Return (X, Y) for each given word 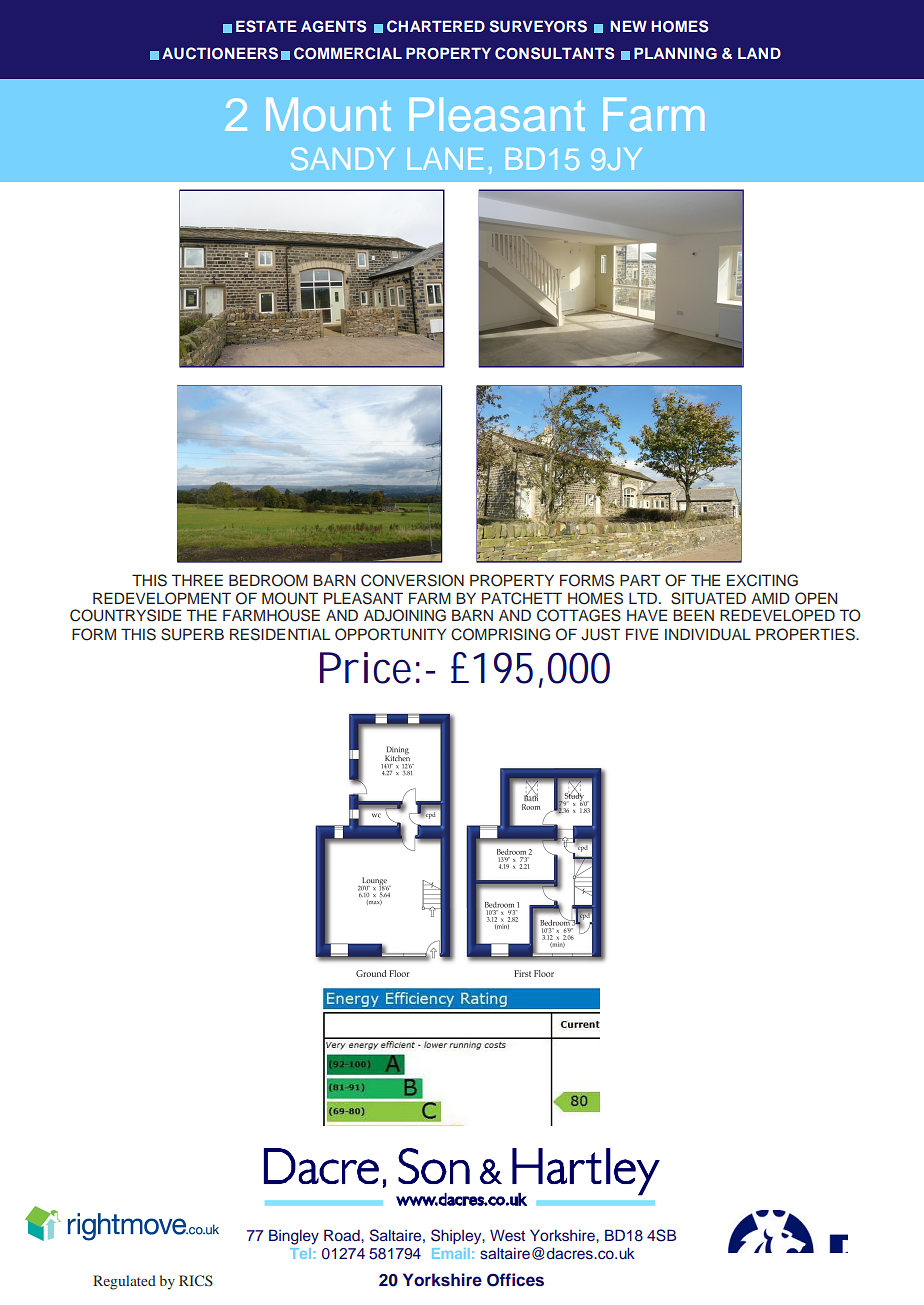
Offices (515, 1280)
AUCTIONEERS (220, 53)
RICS (196, 1280)
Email (451, 1253)
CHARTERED (436, 26)
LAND (759, 53)
